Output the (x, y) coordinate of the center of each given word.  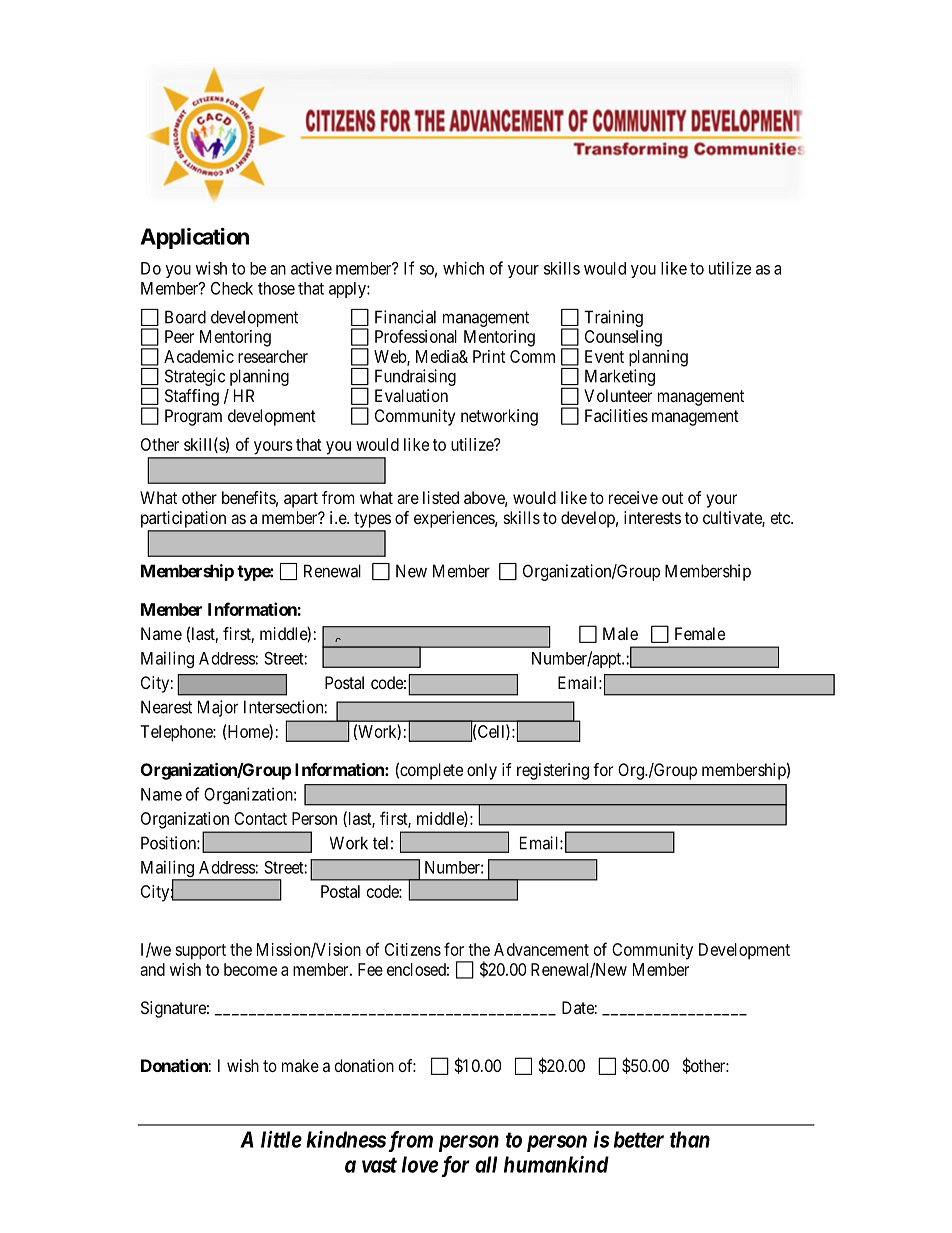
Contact (260, 818)
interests (652, 517)
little (281, 1139)
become (250, 969)
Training (613, 318)
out (672, 498)
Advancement (541, 949)
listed (441, 497)
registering (553, 771)
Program (193, 417)
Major (218, 708)
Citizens (413, 949)
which (463, 268)
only (482, 771)
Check (232, 288)
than (690, 1139)
